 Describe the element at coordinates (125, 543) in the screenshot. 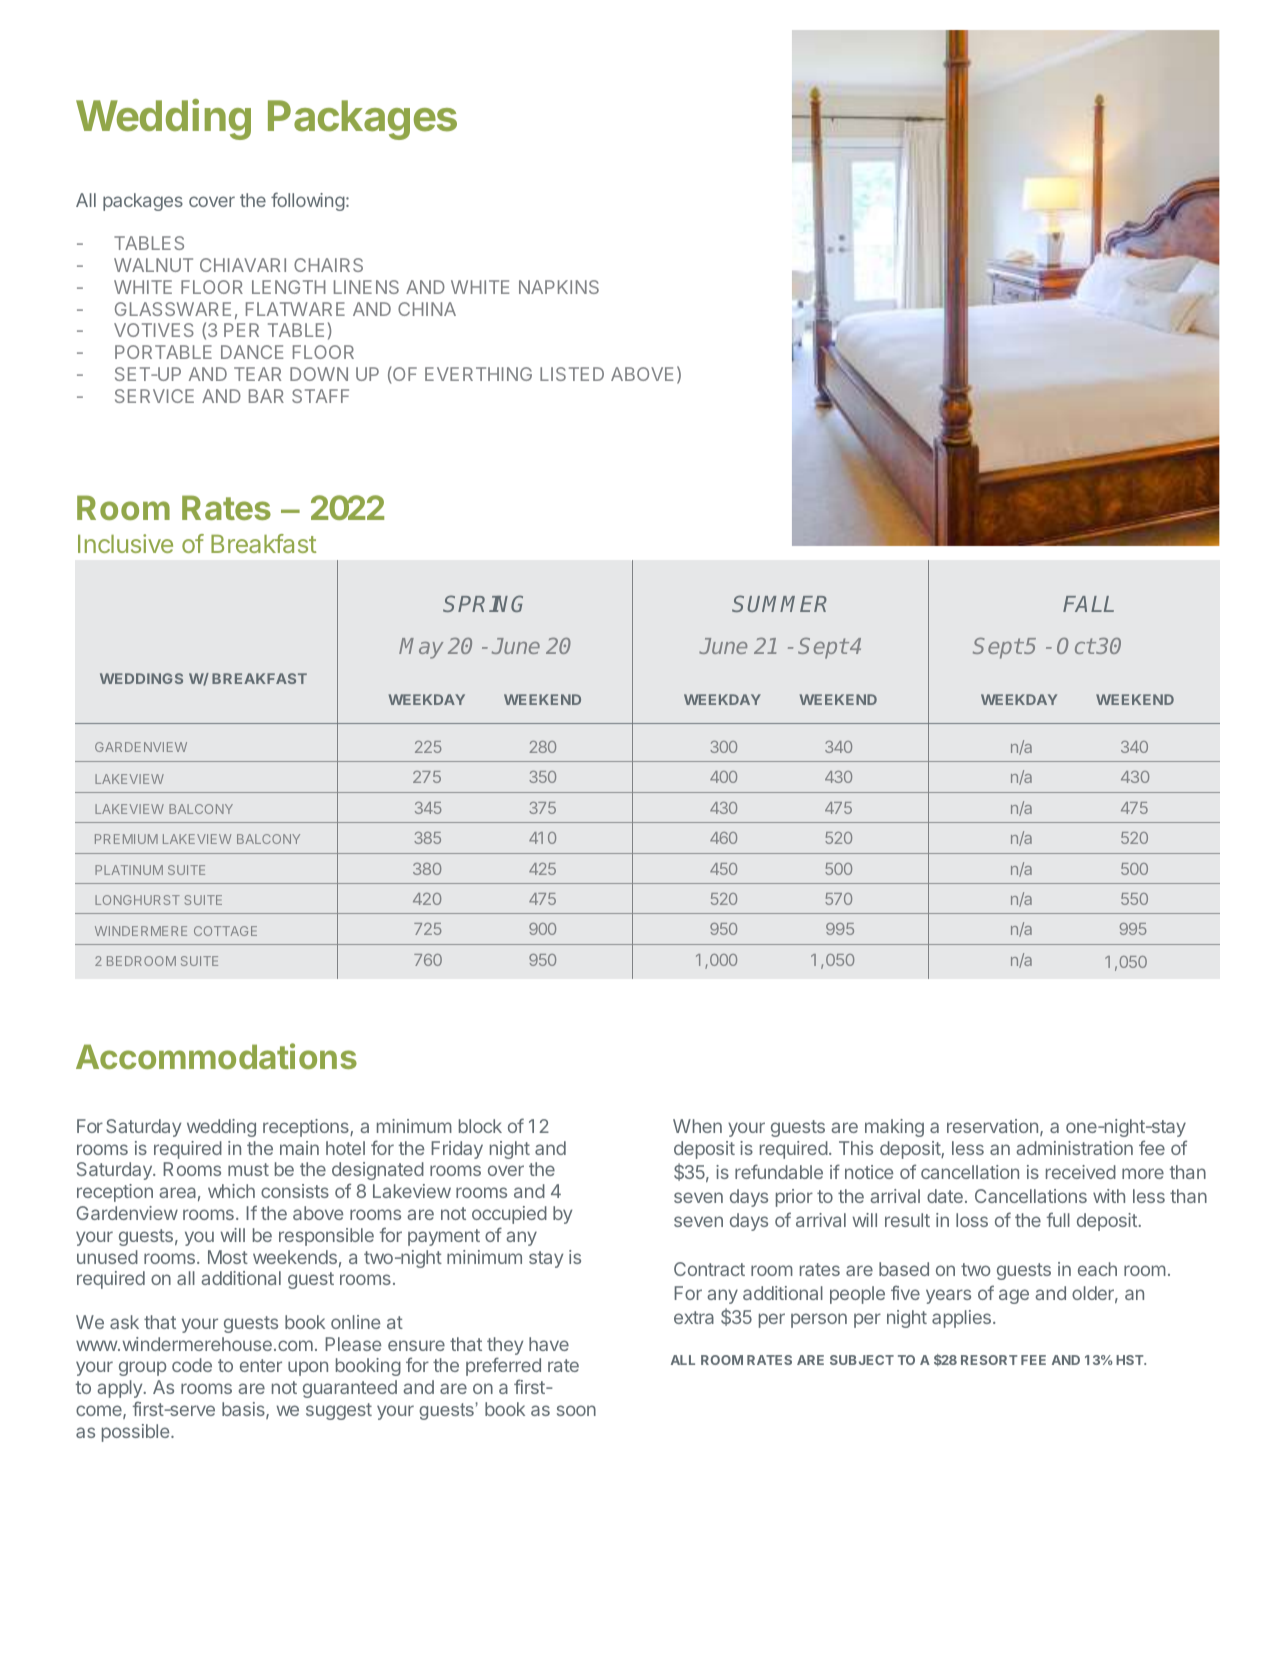

I see `Inclusive` at that location.
